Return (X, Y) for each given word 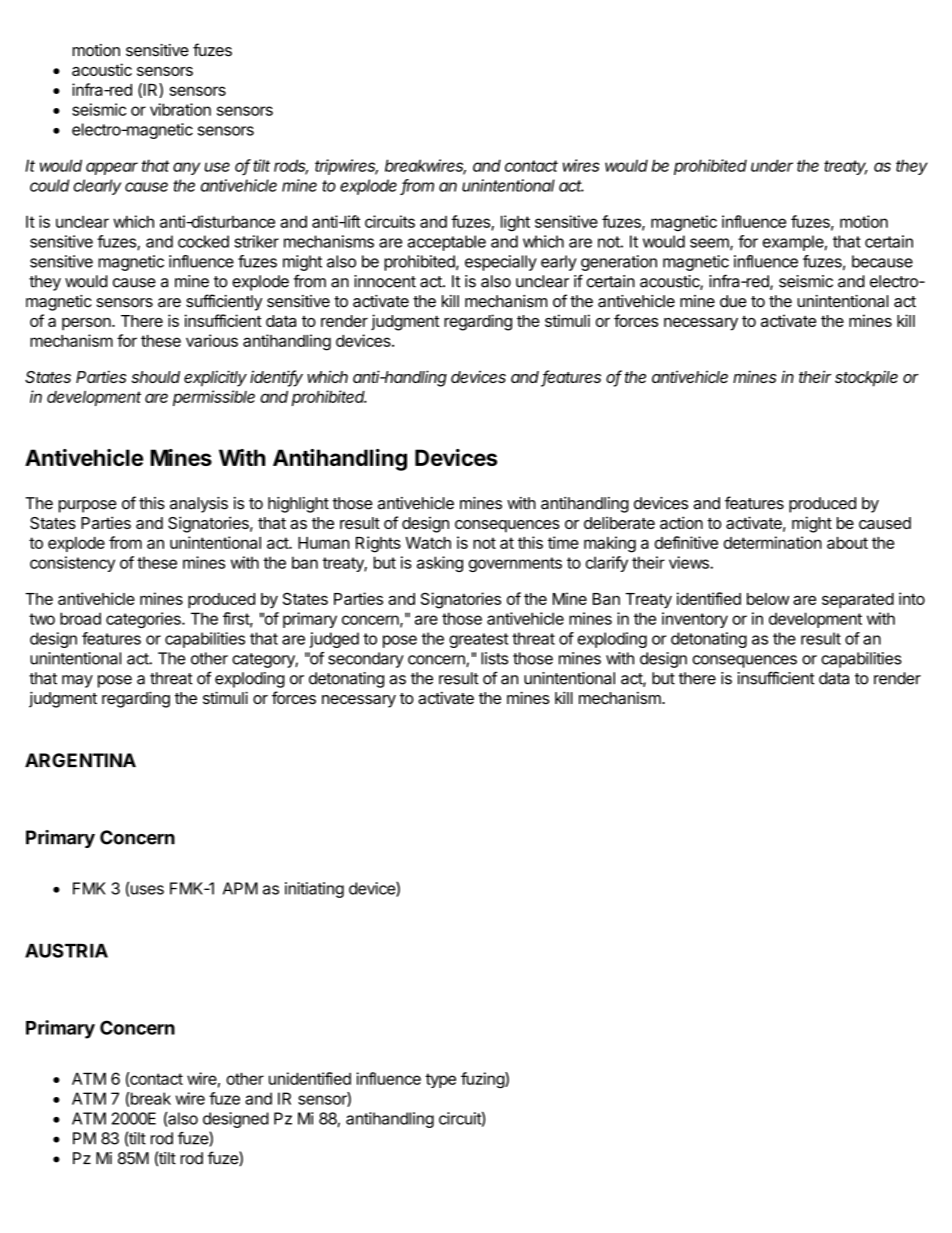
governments (515, 564)
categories (144, 620)
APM (240, 888)
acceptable (447, 243)
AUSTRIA (66, 950)
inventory (695, 620)
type (440, 1080)
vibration (180, 109)
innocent (385, 281)
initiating (314, 890)
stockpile (866, 378)
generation (619, 263)
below (768, 599)
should (155, 377)
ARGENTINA (80, 760)
